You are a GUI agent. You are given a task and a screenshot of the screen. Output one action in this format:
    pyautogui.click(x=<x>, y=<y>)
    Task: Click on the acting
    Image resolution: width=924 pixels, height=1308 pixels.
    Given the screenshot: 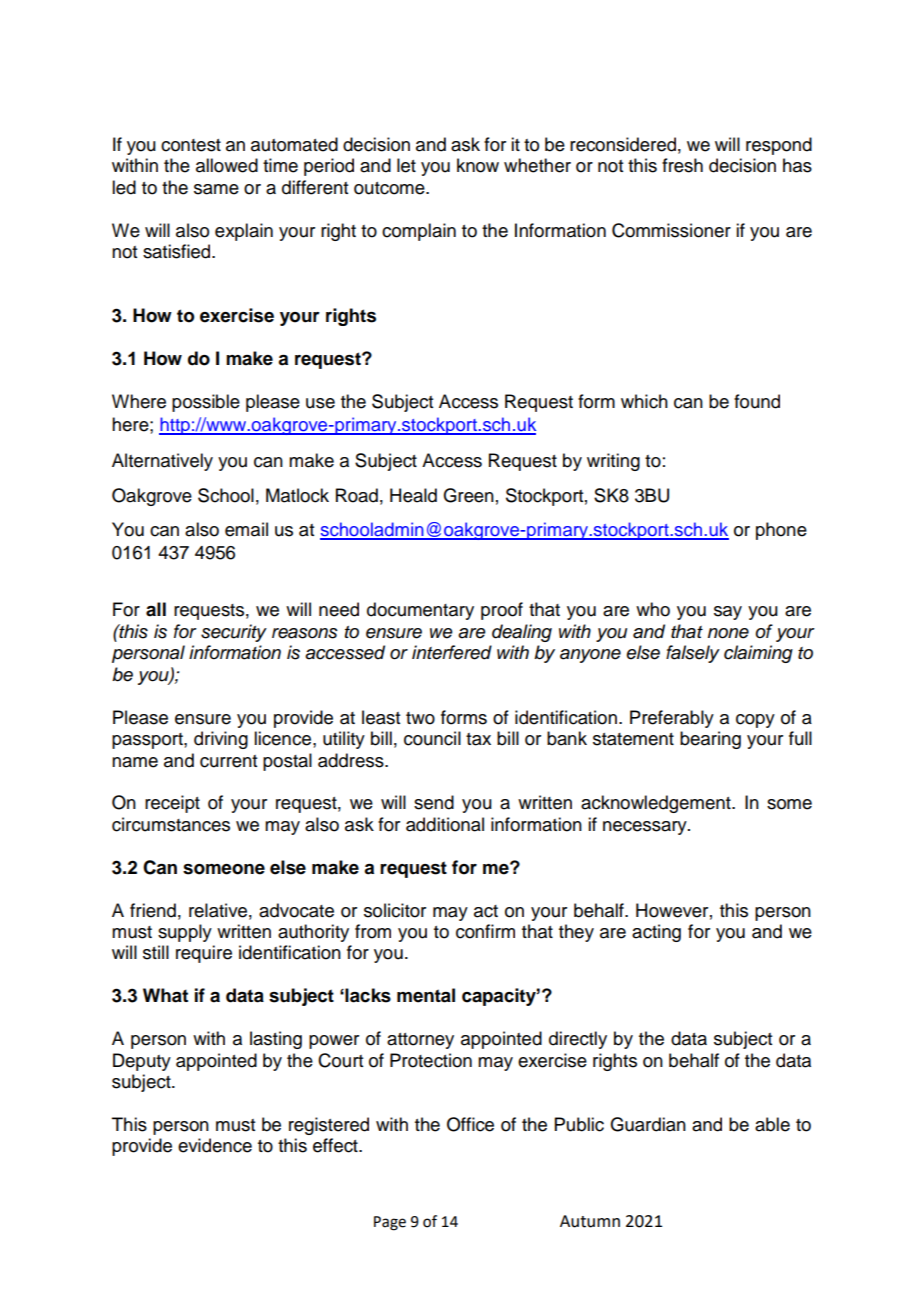 What is the action you would take?
    pyautogui.click(x=656, y=933)
